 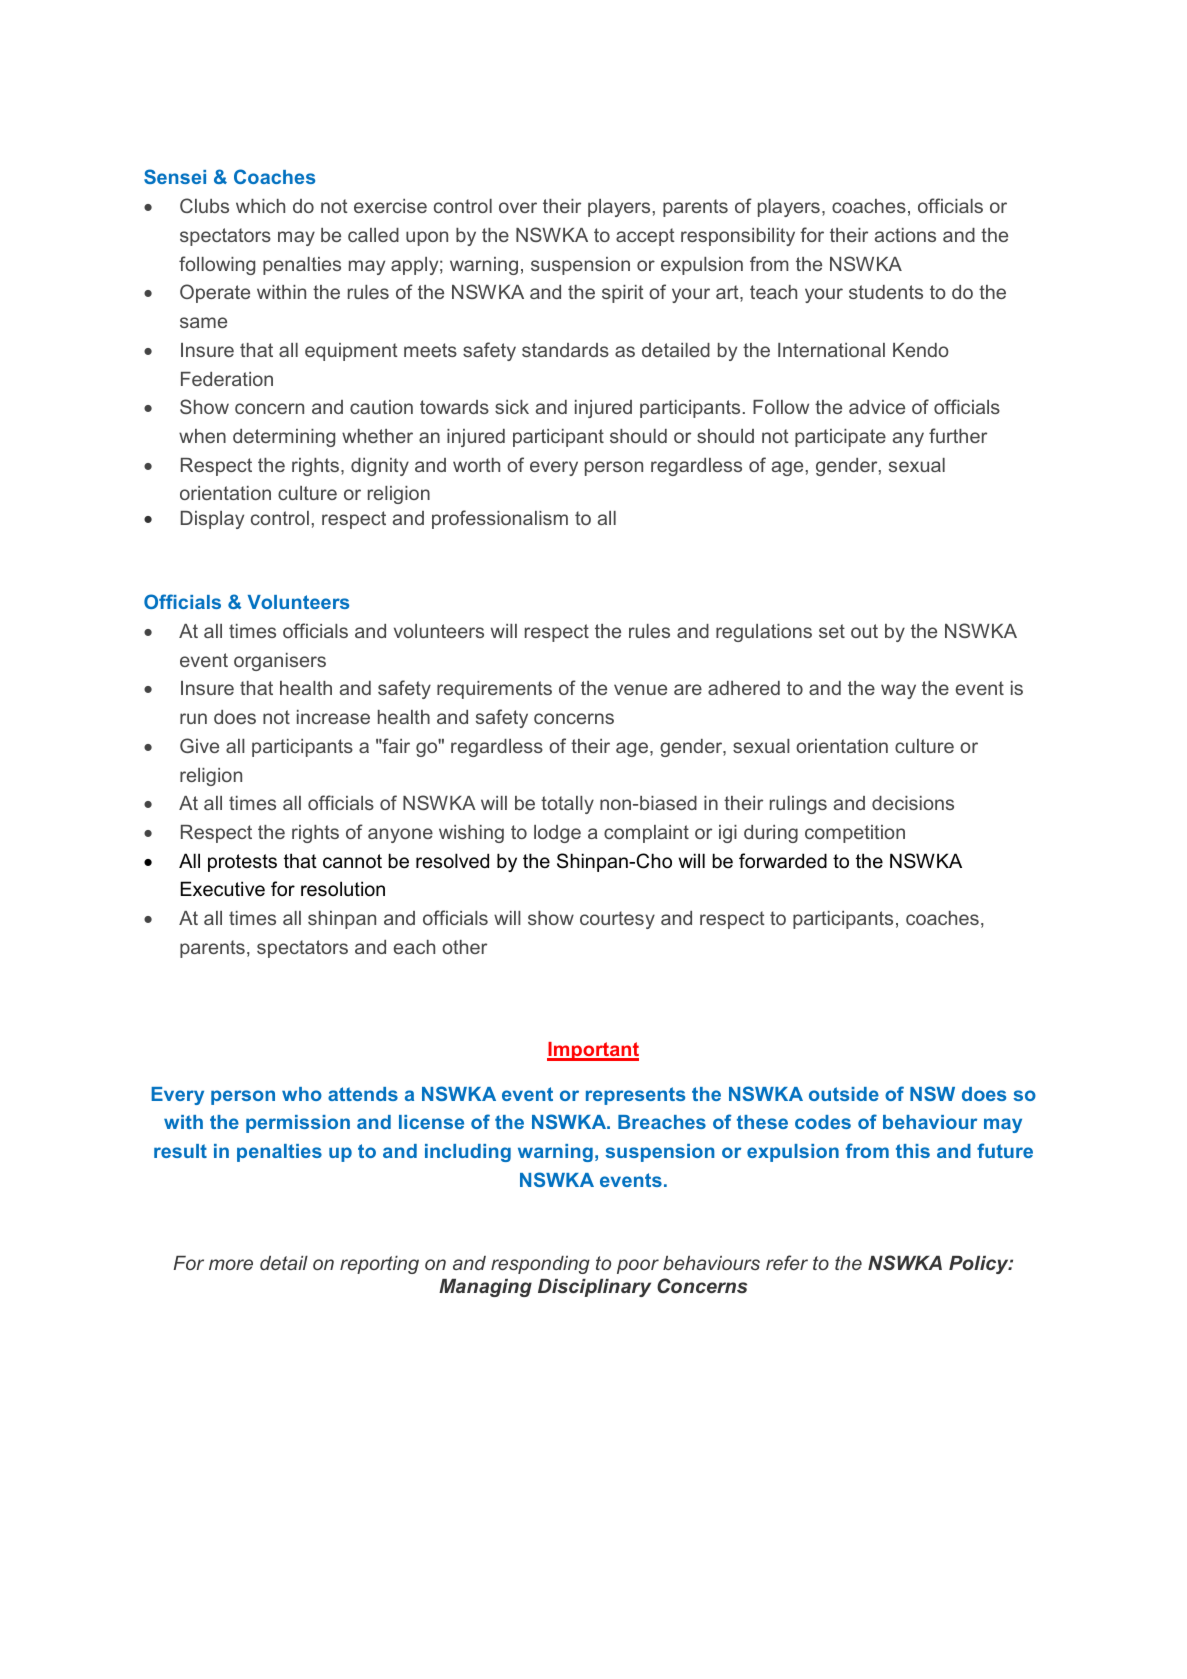 What do you see at coordinates (231, 1264) in the document?
I see `more` at bounding box center [231, 1264].
